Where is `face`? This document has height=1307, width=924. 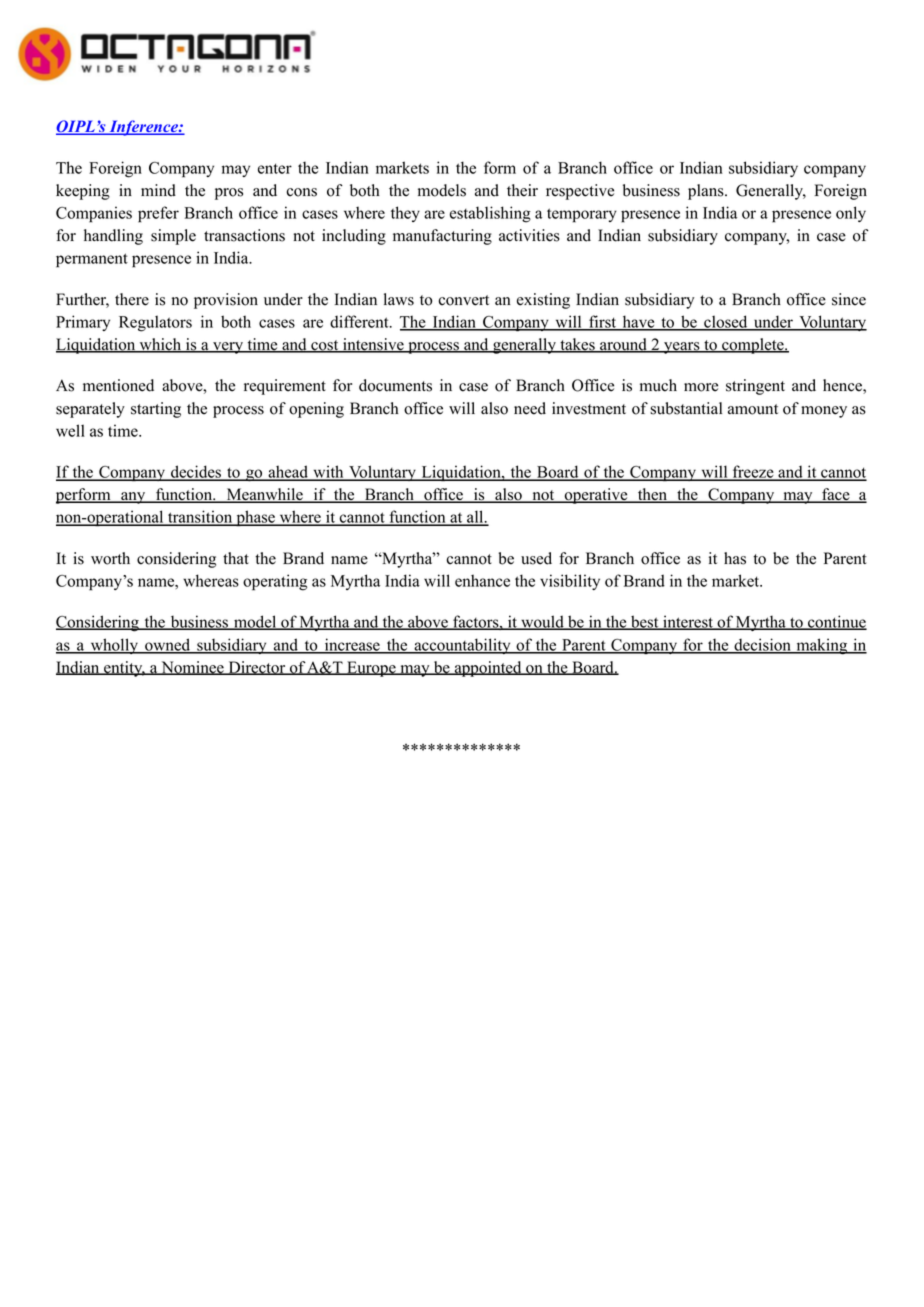 face is located at coordinates (836, 495).
